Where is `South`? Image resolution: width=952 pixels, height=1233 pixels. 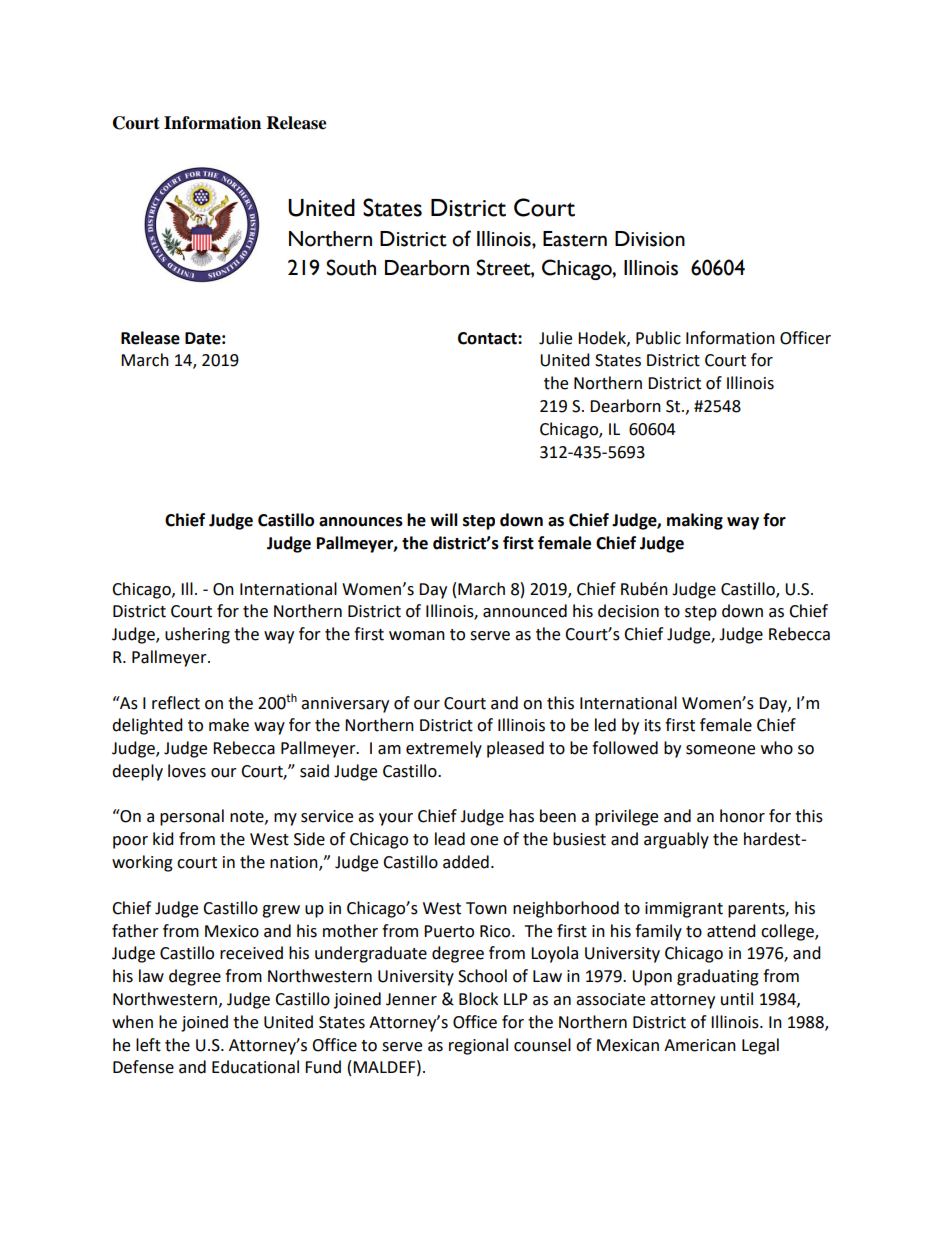
South is located at coordinates (351, 267).
